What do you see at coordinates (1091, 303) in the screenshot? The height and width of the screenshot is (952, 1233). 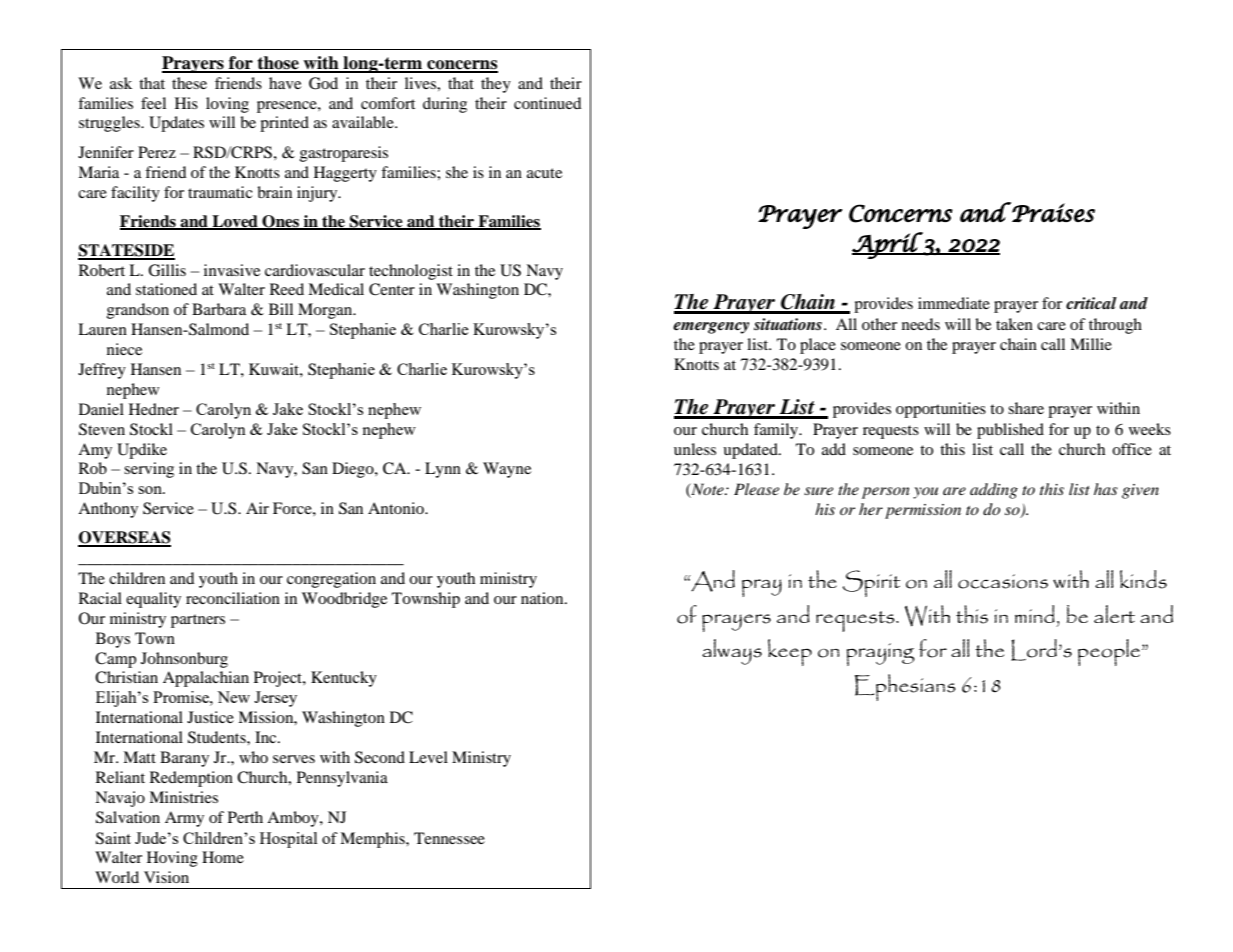 I see `critical` at bounding box center [1091, 303].
